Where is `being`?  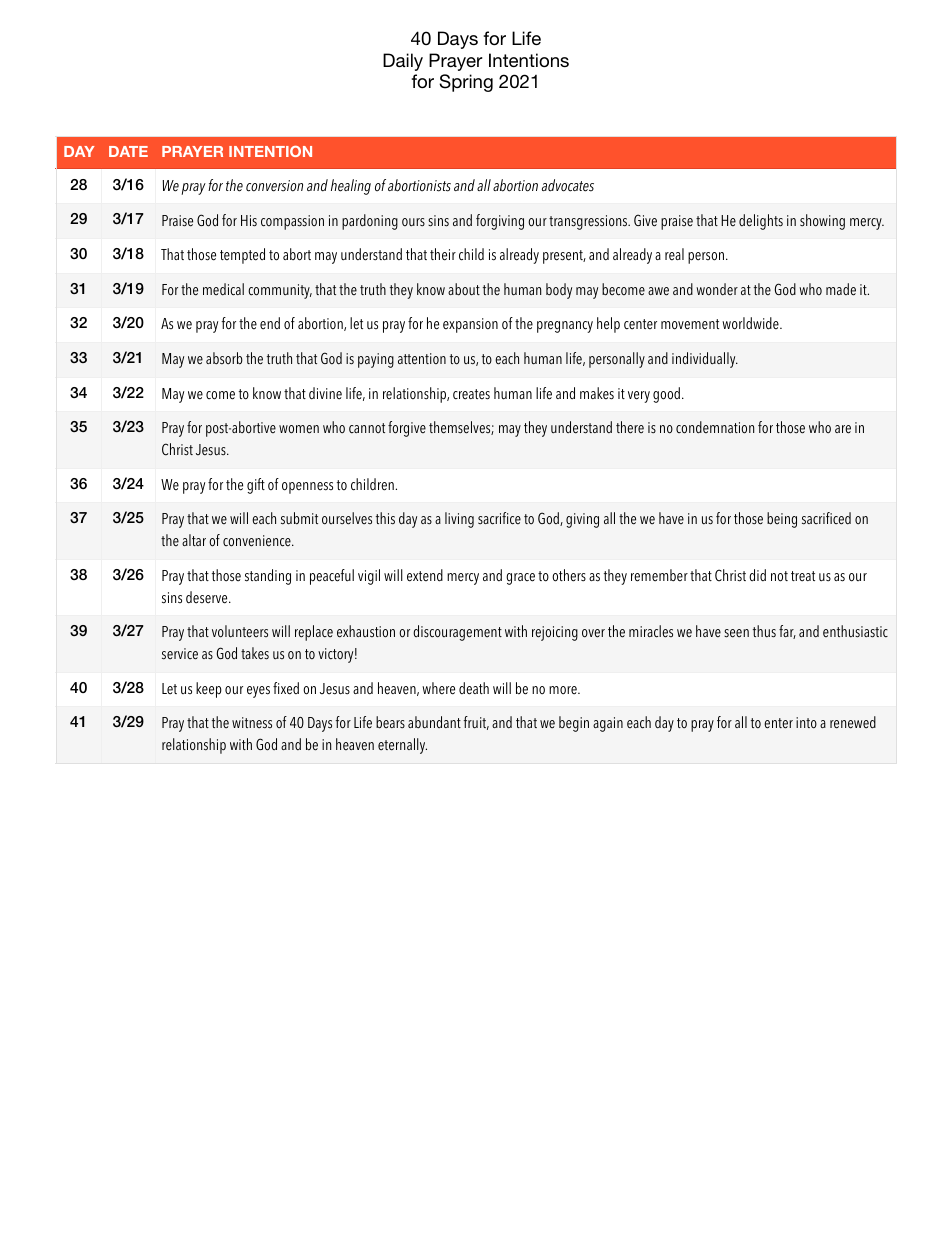
being is located at coordinates (782, 520).
